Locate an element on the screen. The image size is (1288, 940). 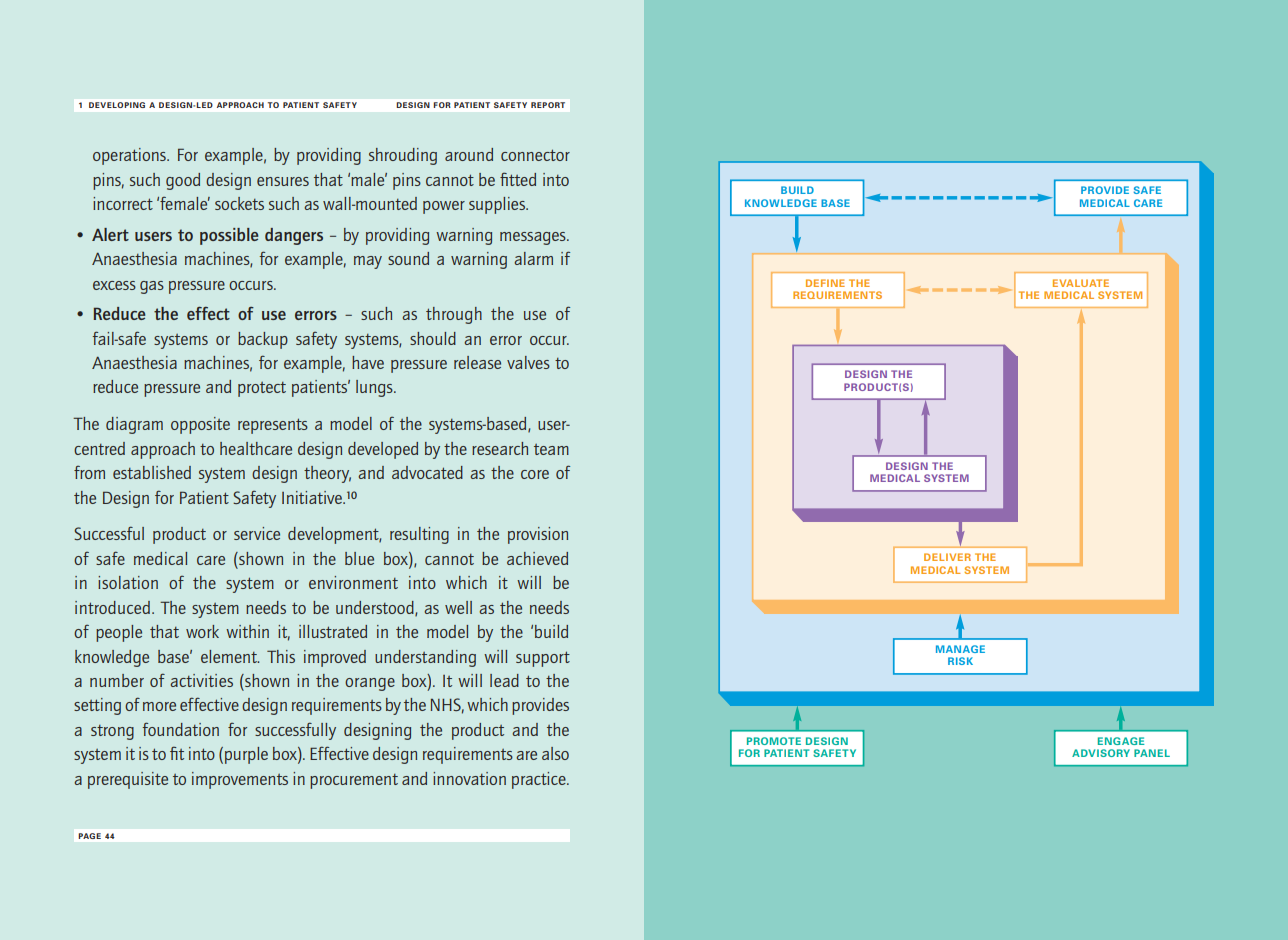
REPORT is located at coordinates (548, 105).
